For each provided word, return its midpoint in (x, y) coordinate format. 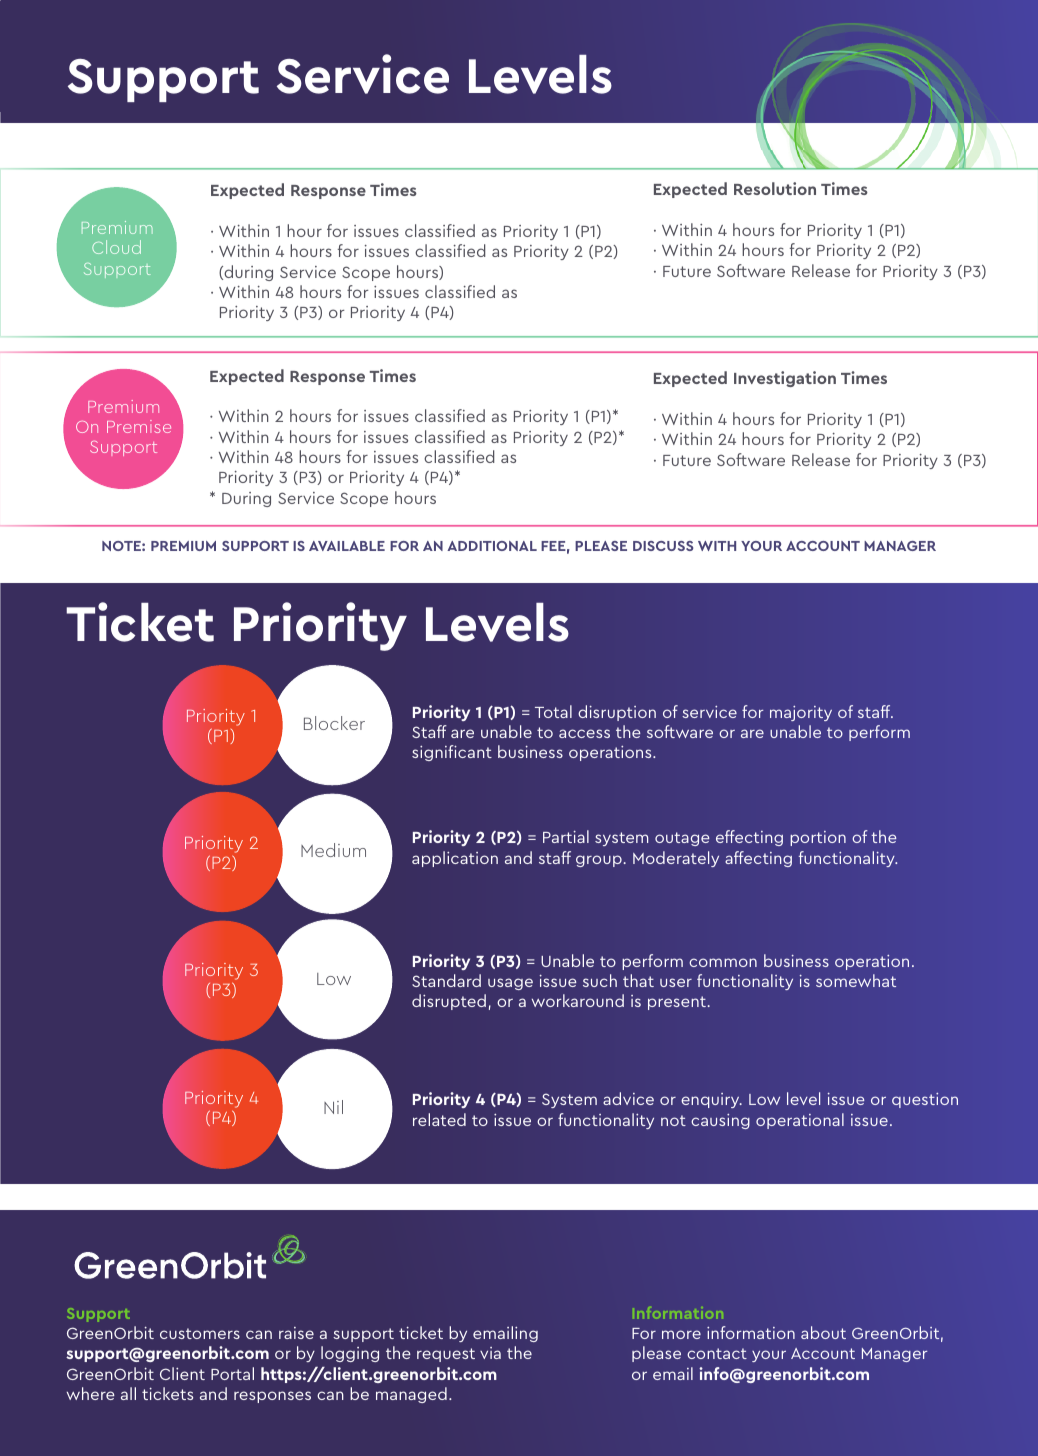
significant (452, 753)
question (925, 1100)
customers (200, 1333)
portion (818, 838)
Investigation (785, 379)
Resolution (775, 188)
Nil (333, 1107)
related (439, 1119)
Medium (333, 850)
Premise (139, 426)
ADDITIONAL (492, 546)
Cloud (116, 247)
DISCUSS (663, 546)
